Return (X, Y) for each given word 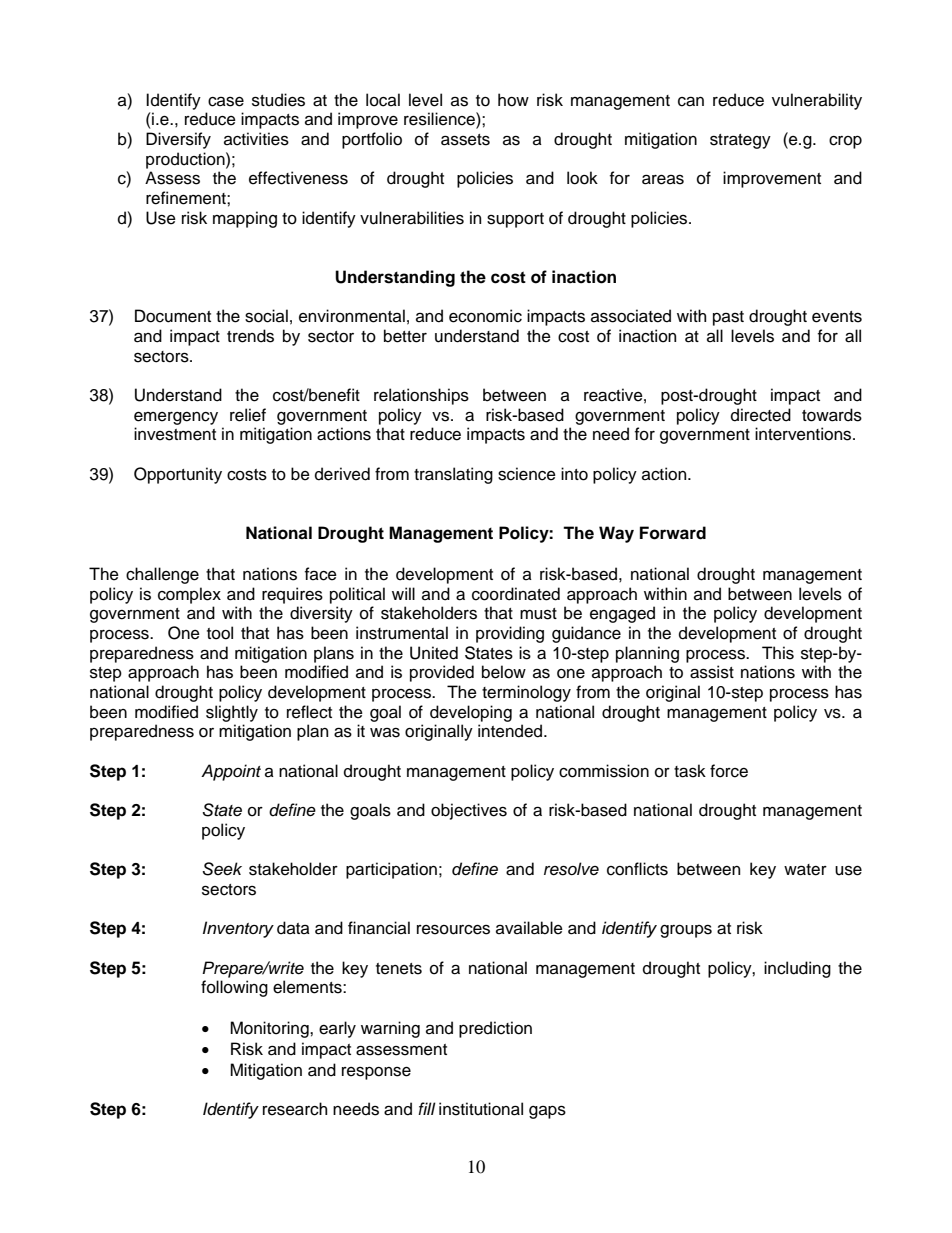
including (797, 969)
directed (761, 415)
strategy (740, 141)
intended (511, 731)
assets (465, 140)
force (729, 771)
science (527, 474)
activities (256, 139)
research (295, 1109)
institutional (481, 1109)
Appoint (231, 772)
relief (248, 415)
